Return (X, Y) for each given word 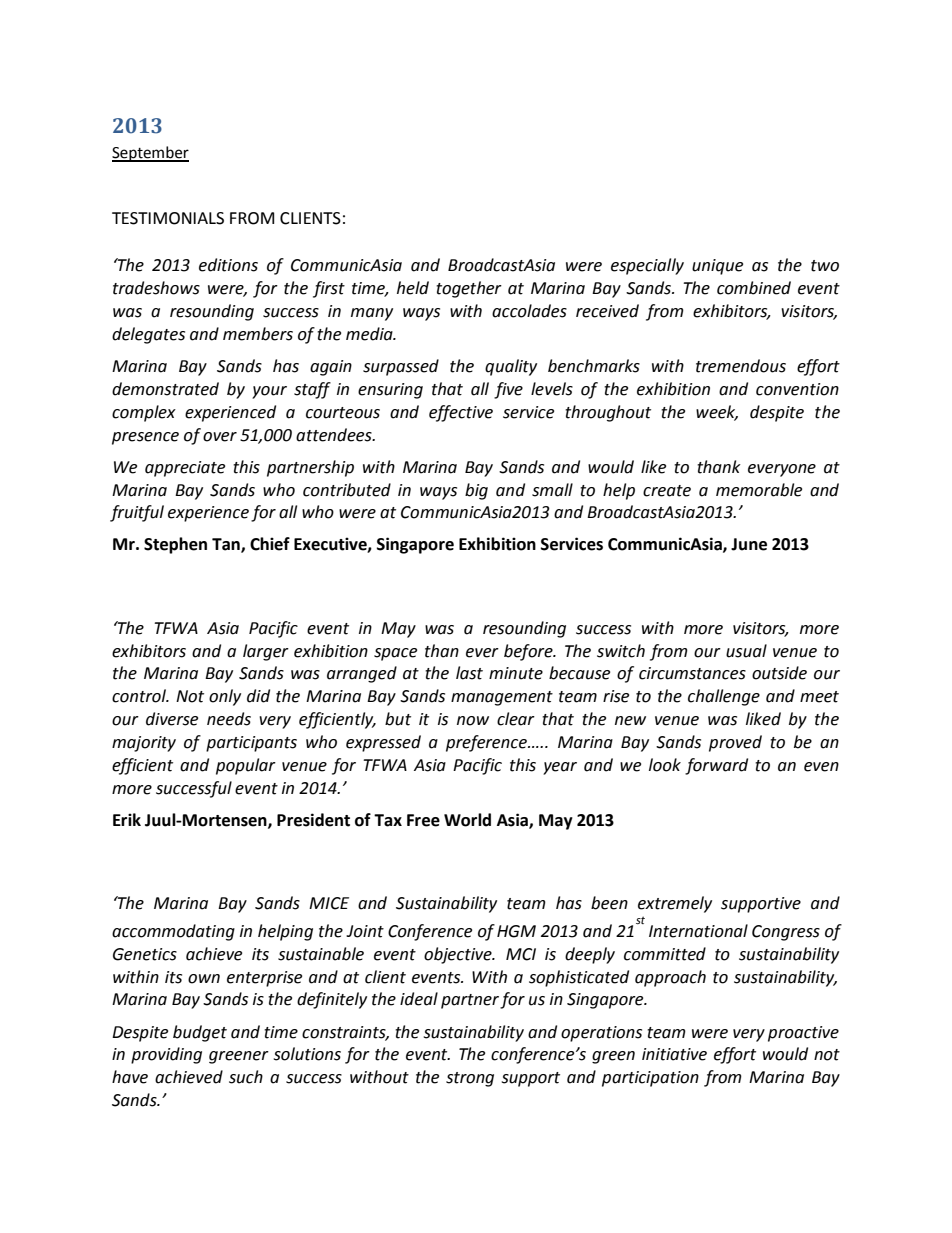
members (258, 334)
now (473, 721)
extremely (675, 904)
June (749, 544)
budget (200, 1033)
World (467, 820)
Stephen (175, 545)
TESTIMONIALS (168, 218)
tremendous (741, 366)
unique (717, 267)
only (225, 697)
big (476, 491)
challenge (724, 697)
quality (511, 367)
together (469, 289)
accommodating (173, 932)
